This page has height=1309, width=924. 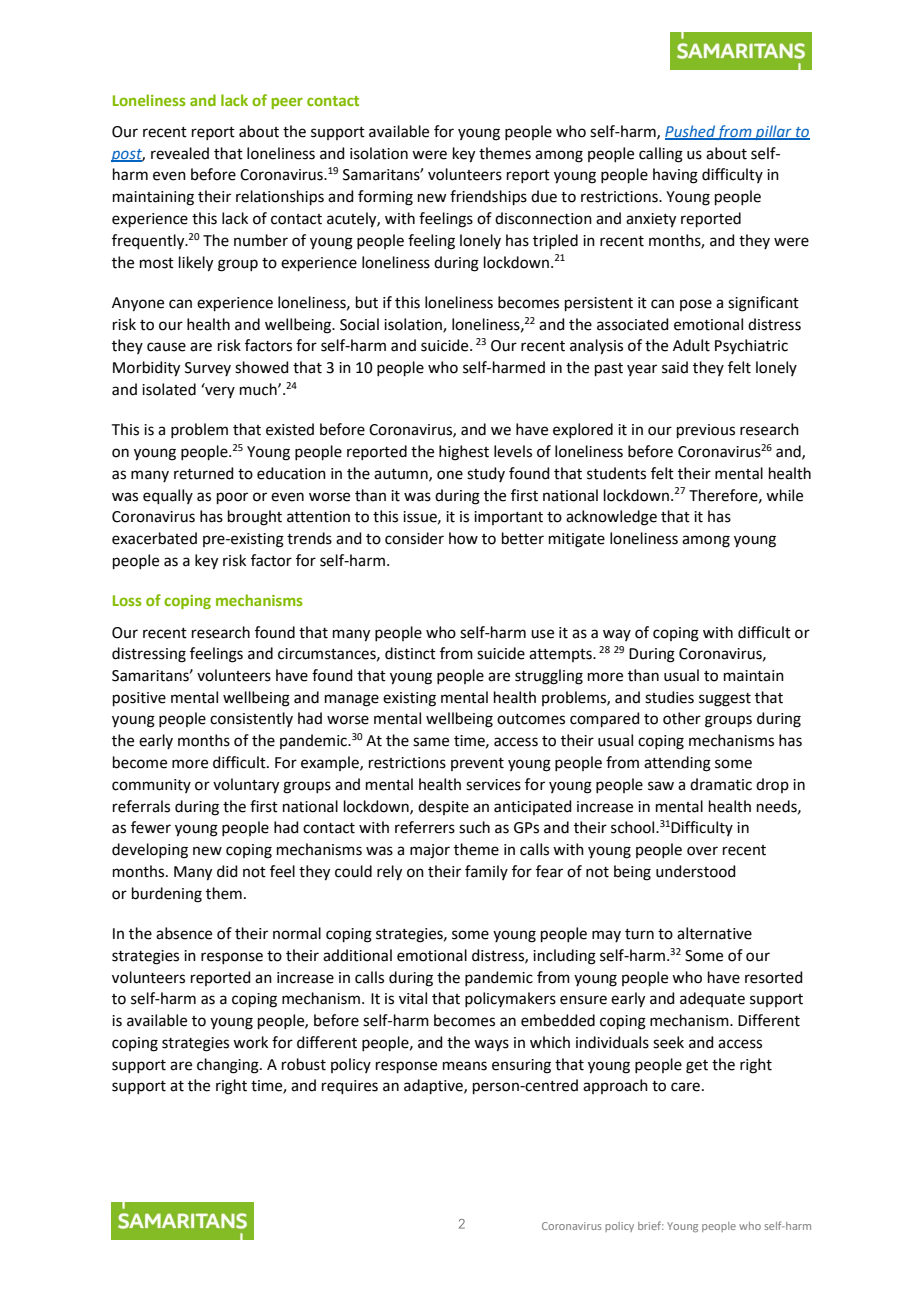 What do you see at coordinates (139, 699) in the page?
I see `positive` at bounding box center [139, 699].
